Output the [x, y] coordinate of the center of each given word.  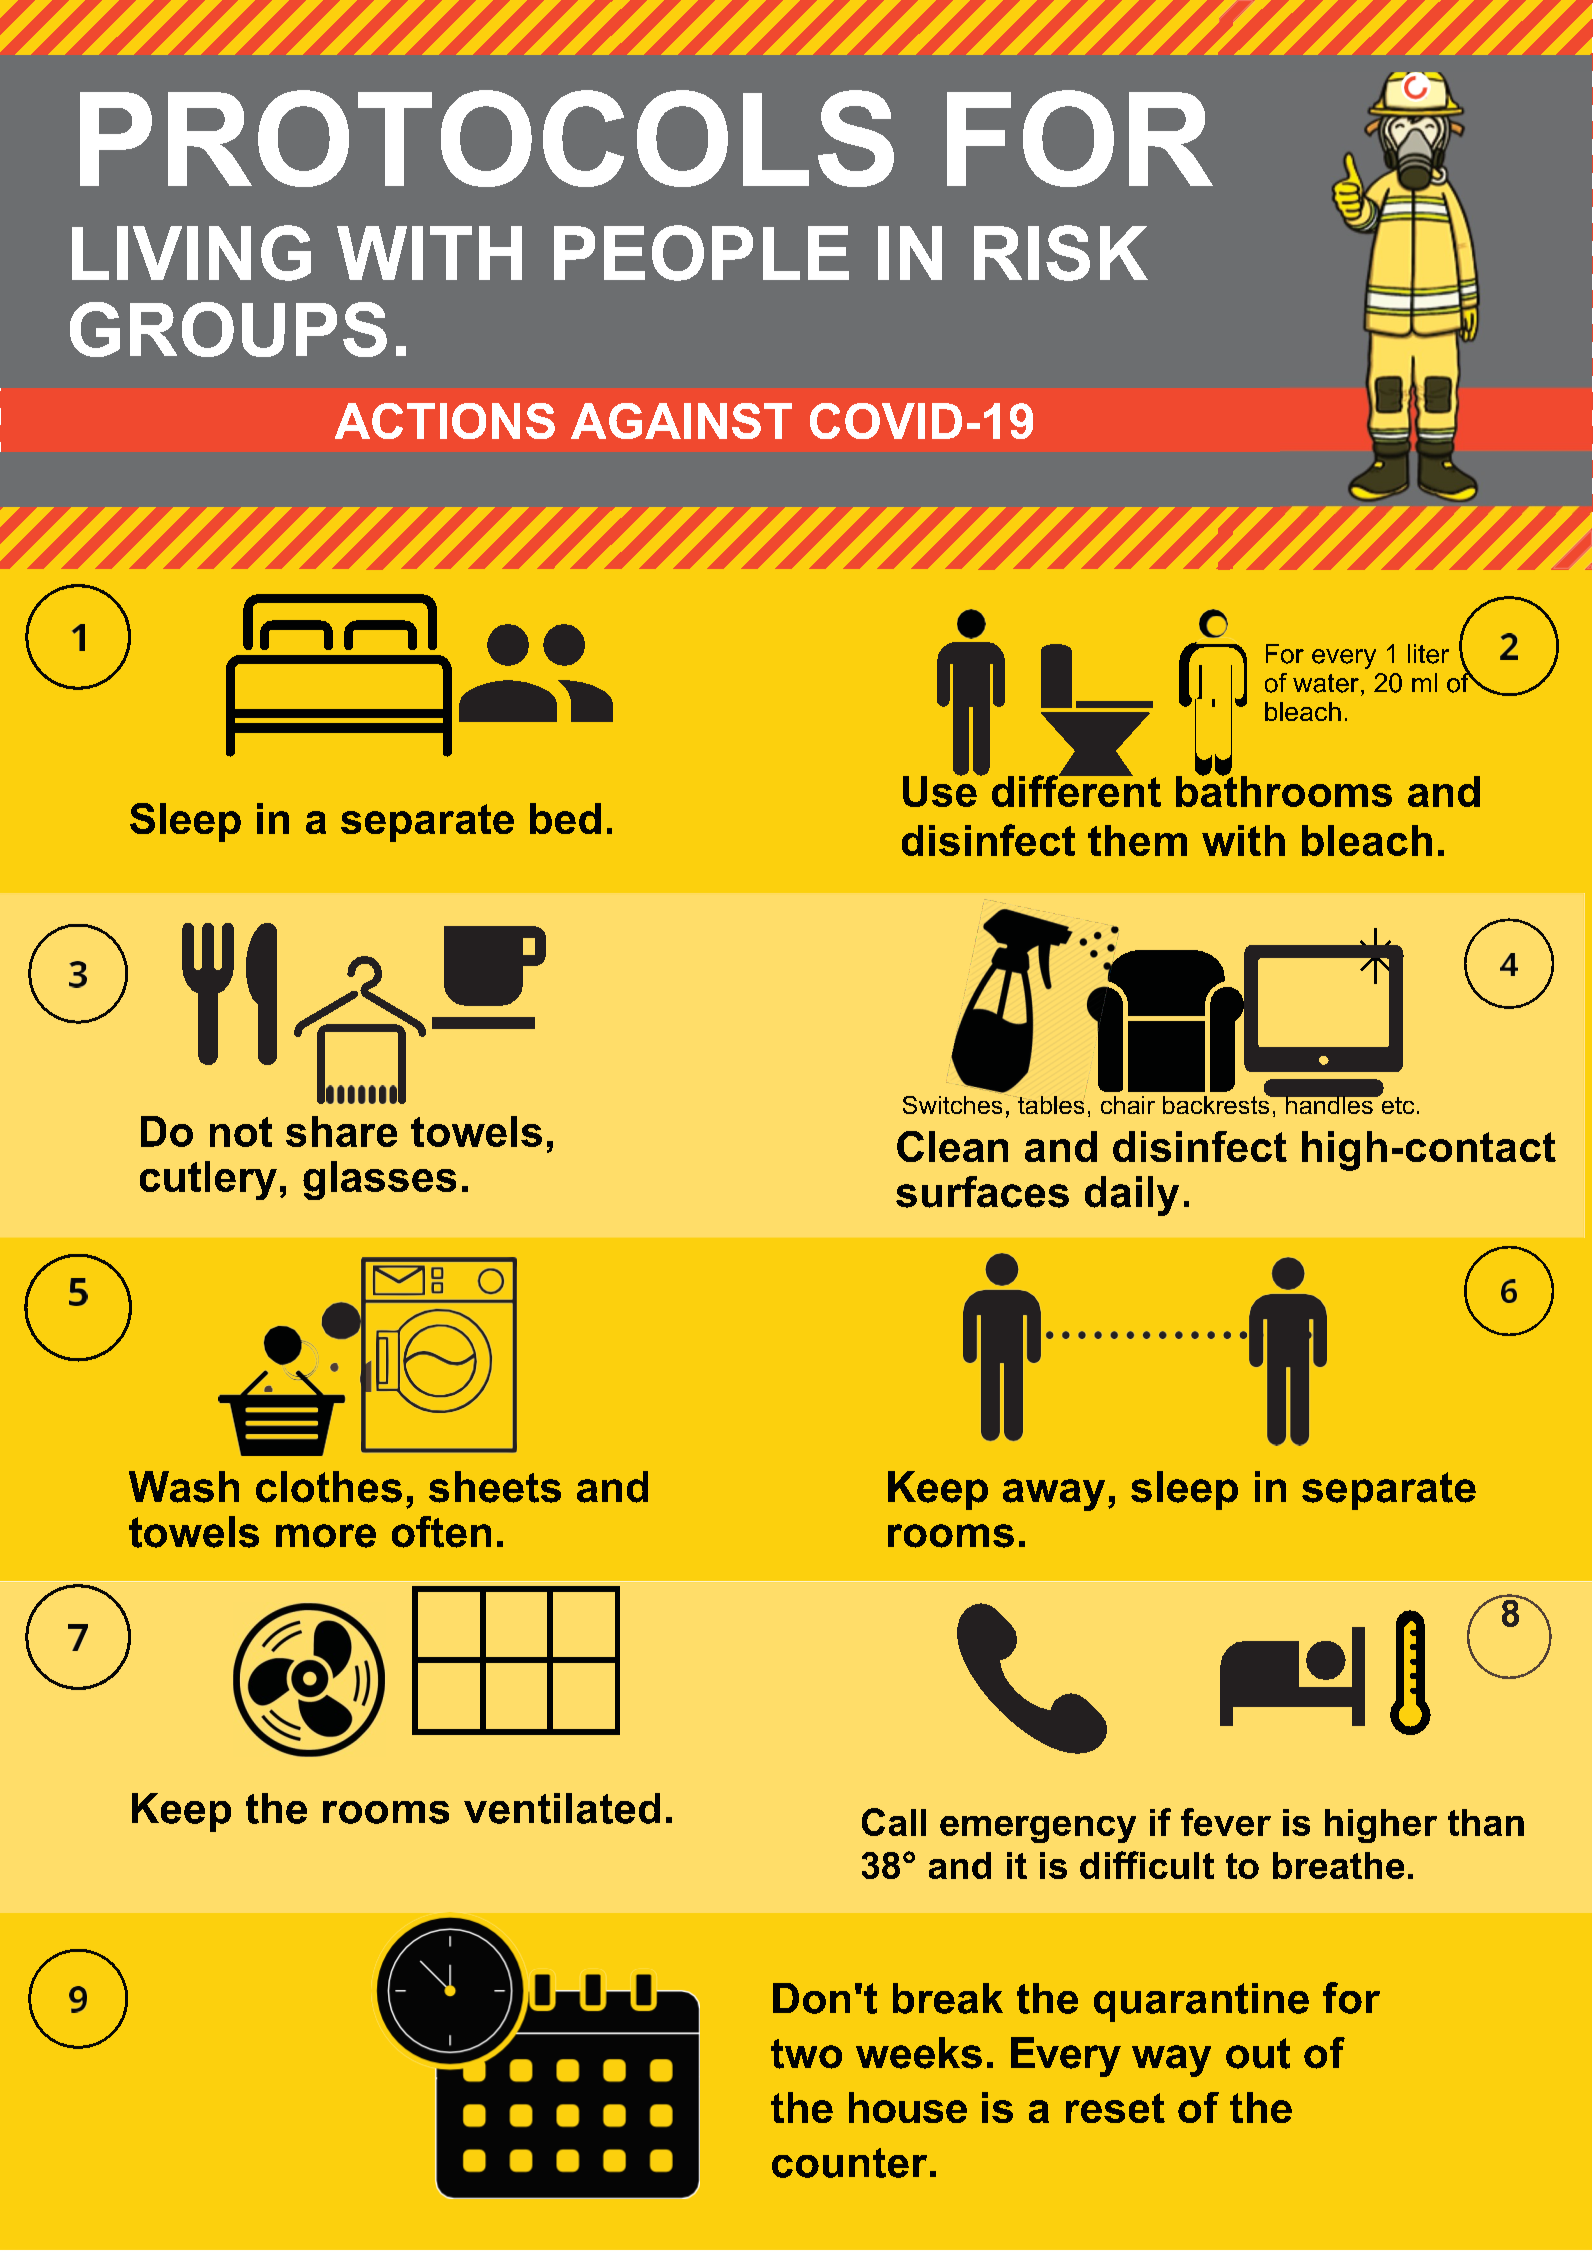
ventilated [562, 1808]
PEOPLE [701, 253]
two [806, 2054]
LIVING [191, 253]
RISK [1061, 253]
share [341, 1131]
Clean [952, 1146]
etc [1396, 1104]
